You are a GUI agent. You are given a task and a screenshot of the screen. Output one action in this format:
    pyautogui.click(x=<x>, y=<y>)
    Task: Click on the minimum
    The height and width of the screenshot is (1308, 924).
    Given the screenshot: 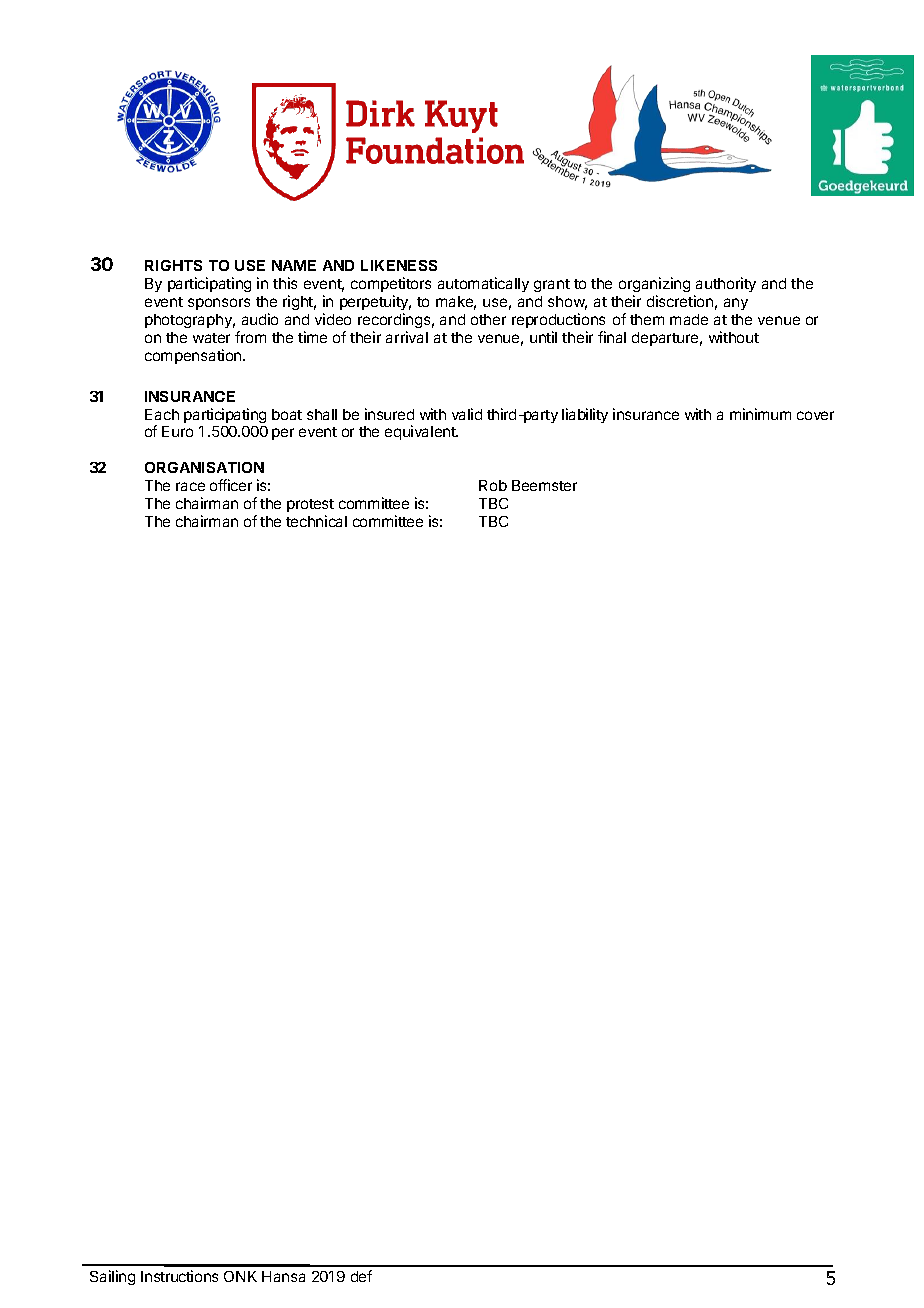 What is the action you would take?
    pyautogui.click(x=760, y=414)
